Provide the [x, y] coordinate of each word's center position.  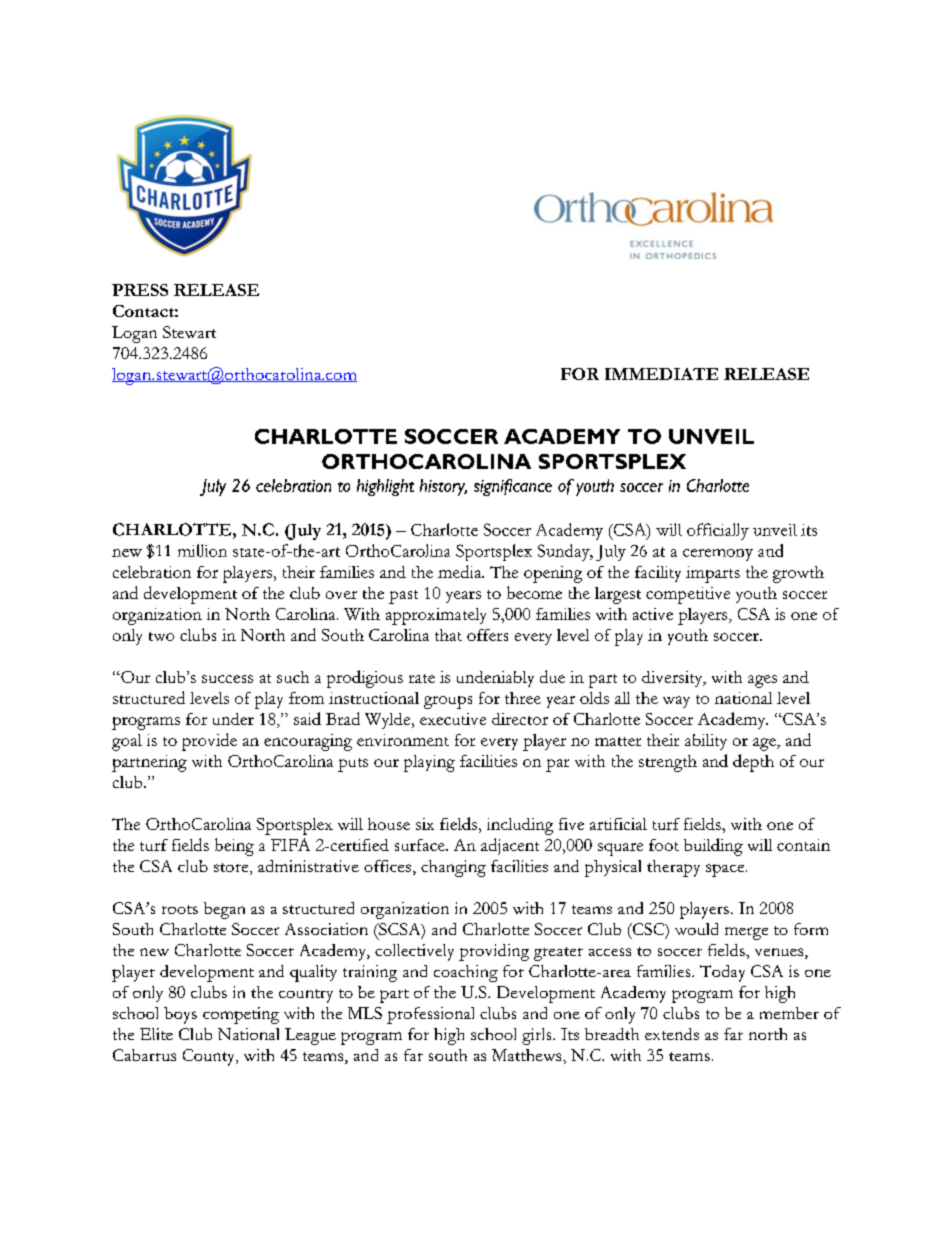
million [202, 550]
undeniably [495, 679]
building [713, 847]
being [234, 847]
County [210, 1057]
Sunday [565, 552]
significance [513, 487]
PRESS [140, 290]
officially [718, 531]
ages [762, 681]
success [227, 679]
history [443, 487]
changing [453, 868]
